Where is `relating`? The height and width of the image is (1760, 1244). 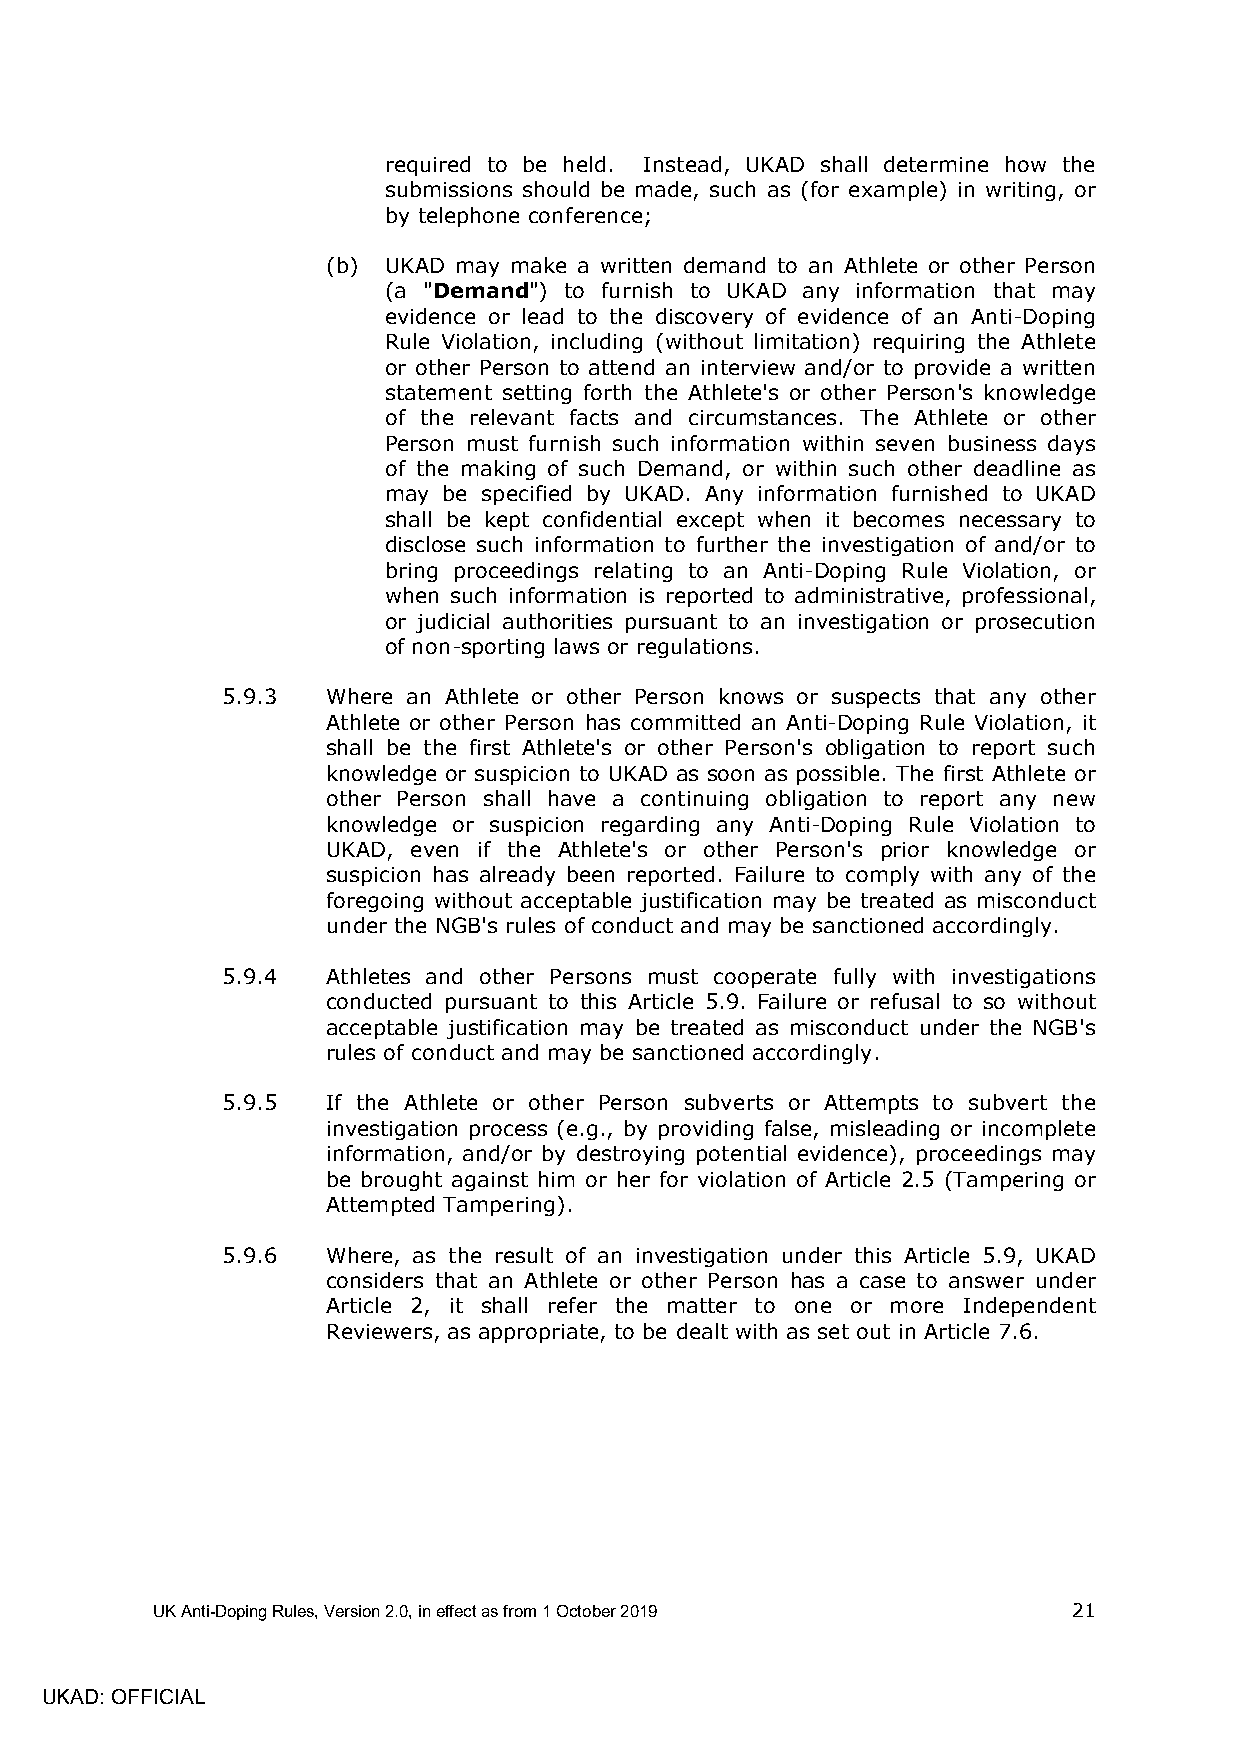 relating is located at coordinates (633, 572).
